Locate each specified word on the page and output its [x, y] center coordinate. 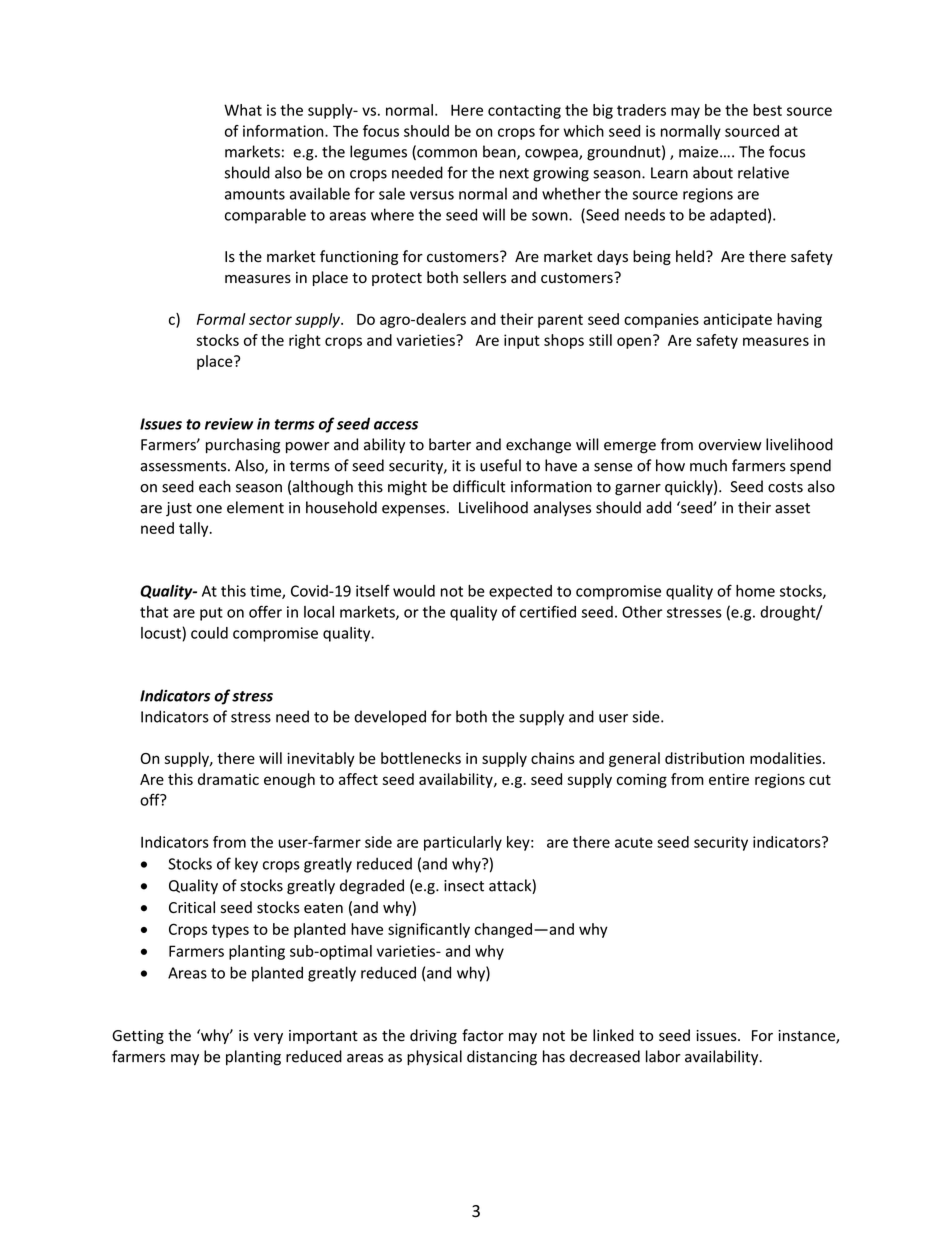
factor [483, 1035]
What [243, 110]
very [268, 1038]
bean [500, 152]
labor [663, 1056]
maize [700, 152]
